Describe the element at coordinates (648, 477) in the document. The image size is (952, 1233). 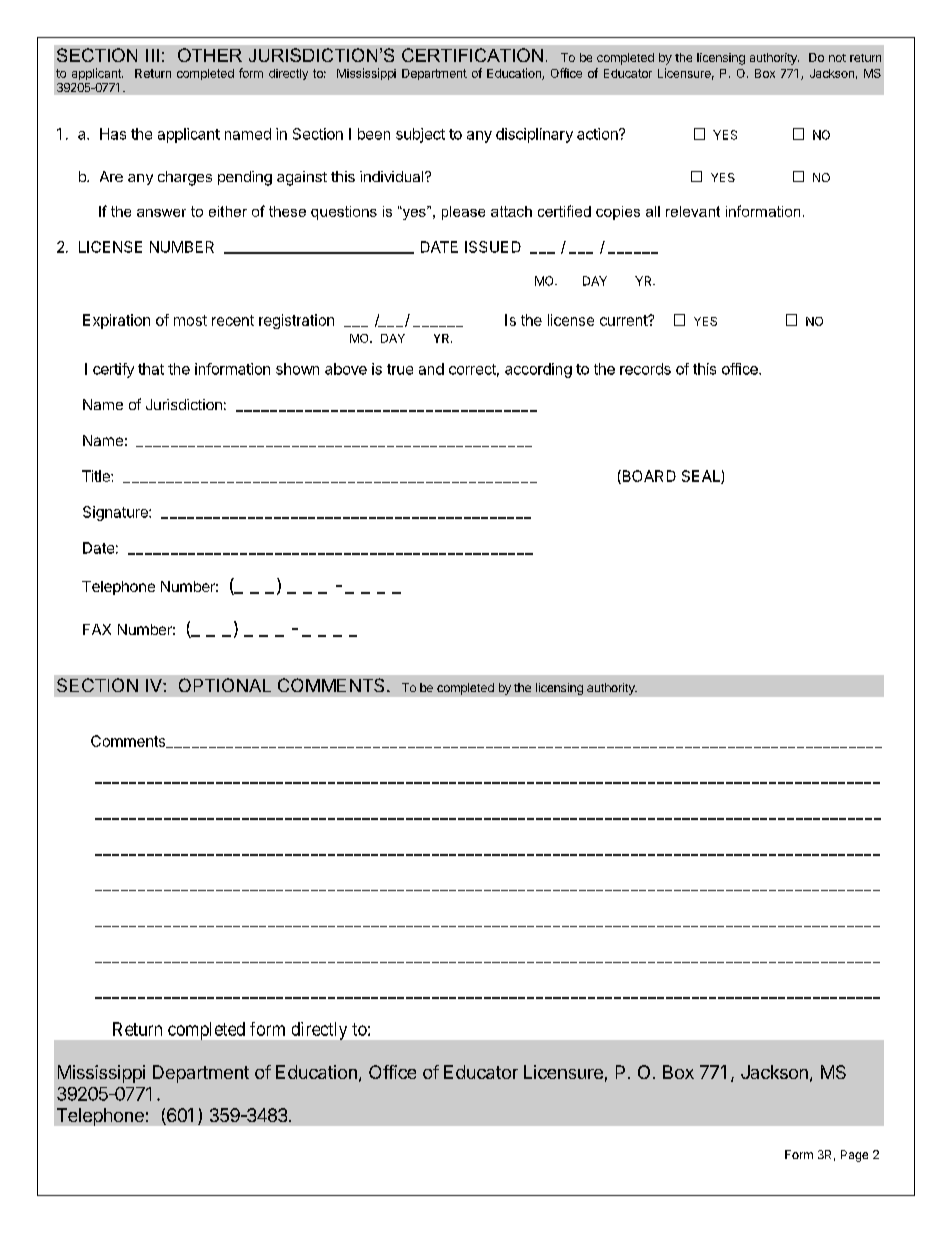
I see `BOARD` at that location.
